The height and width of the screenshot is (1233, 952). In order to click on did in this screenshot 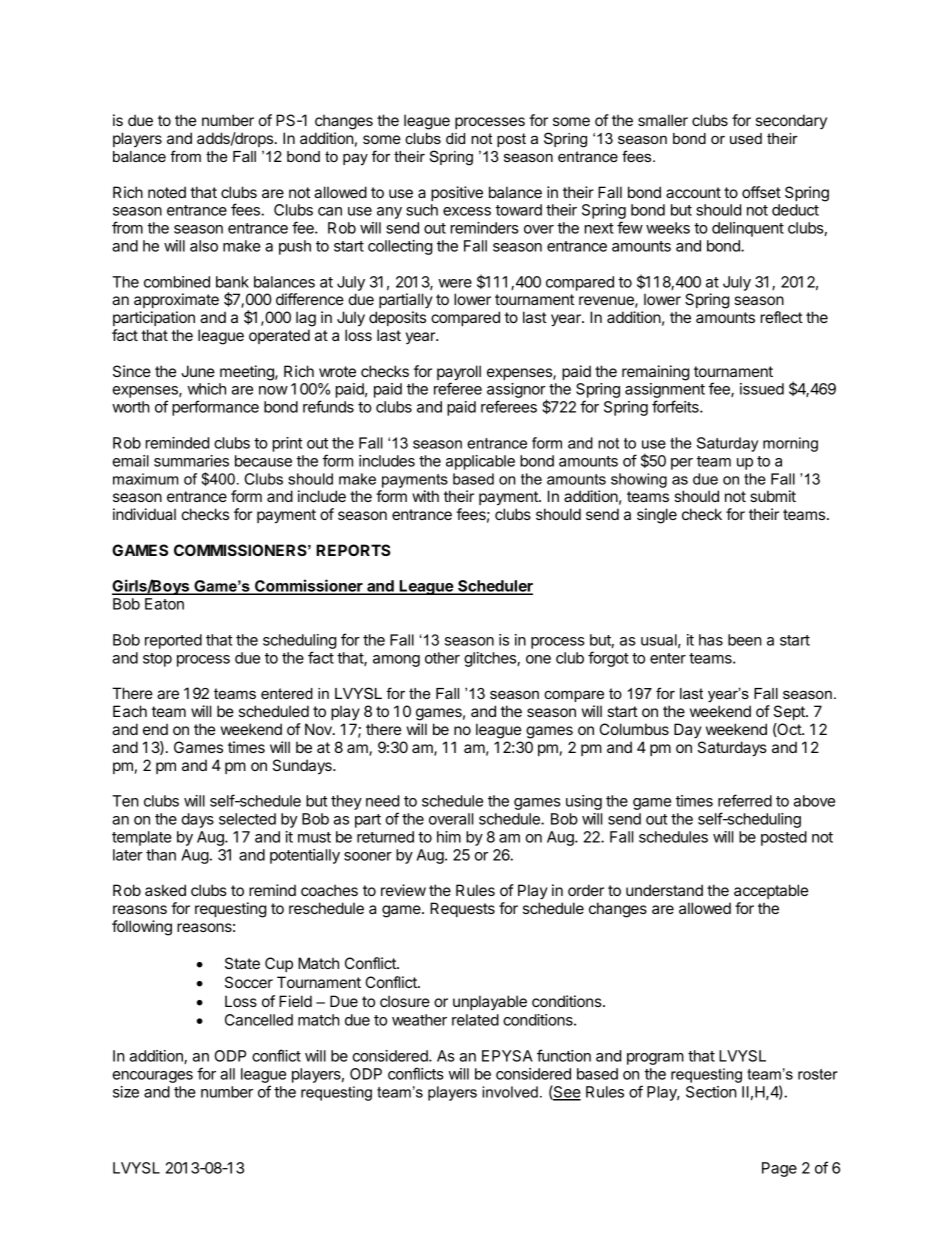, I will do `click(455, 138)`.
